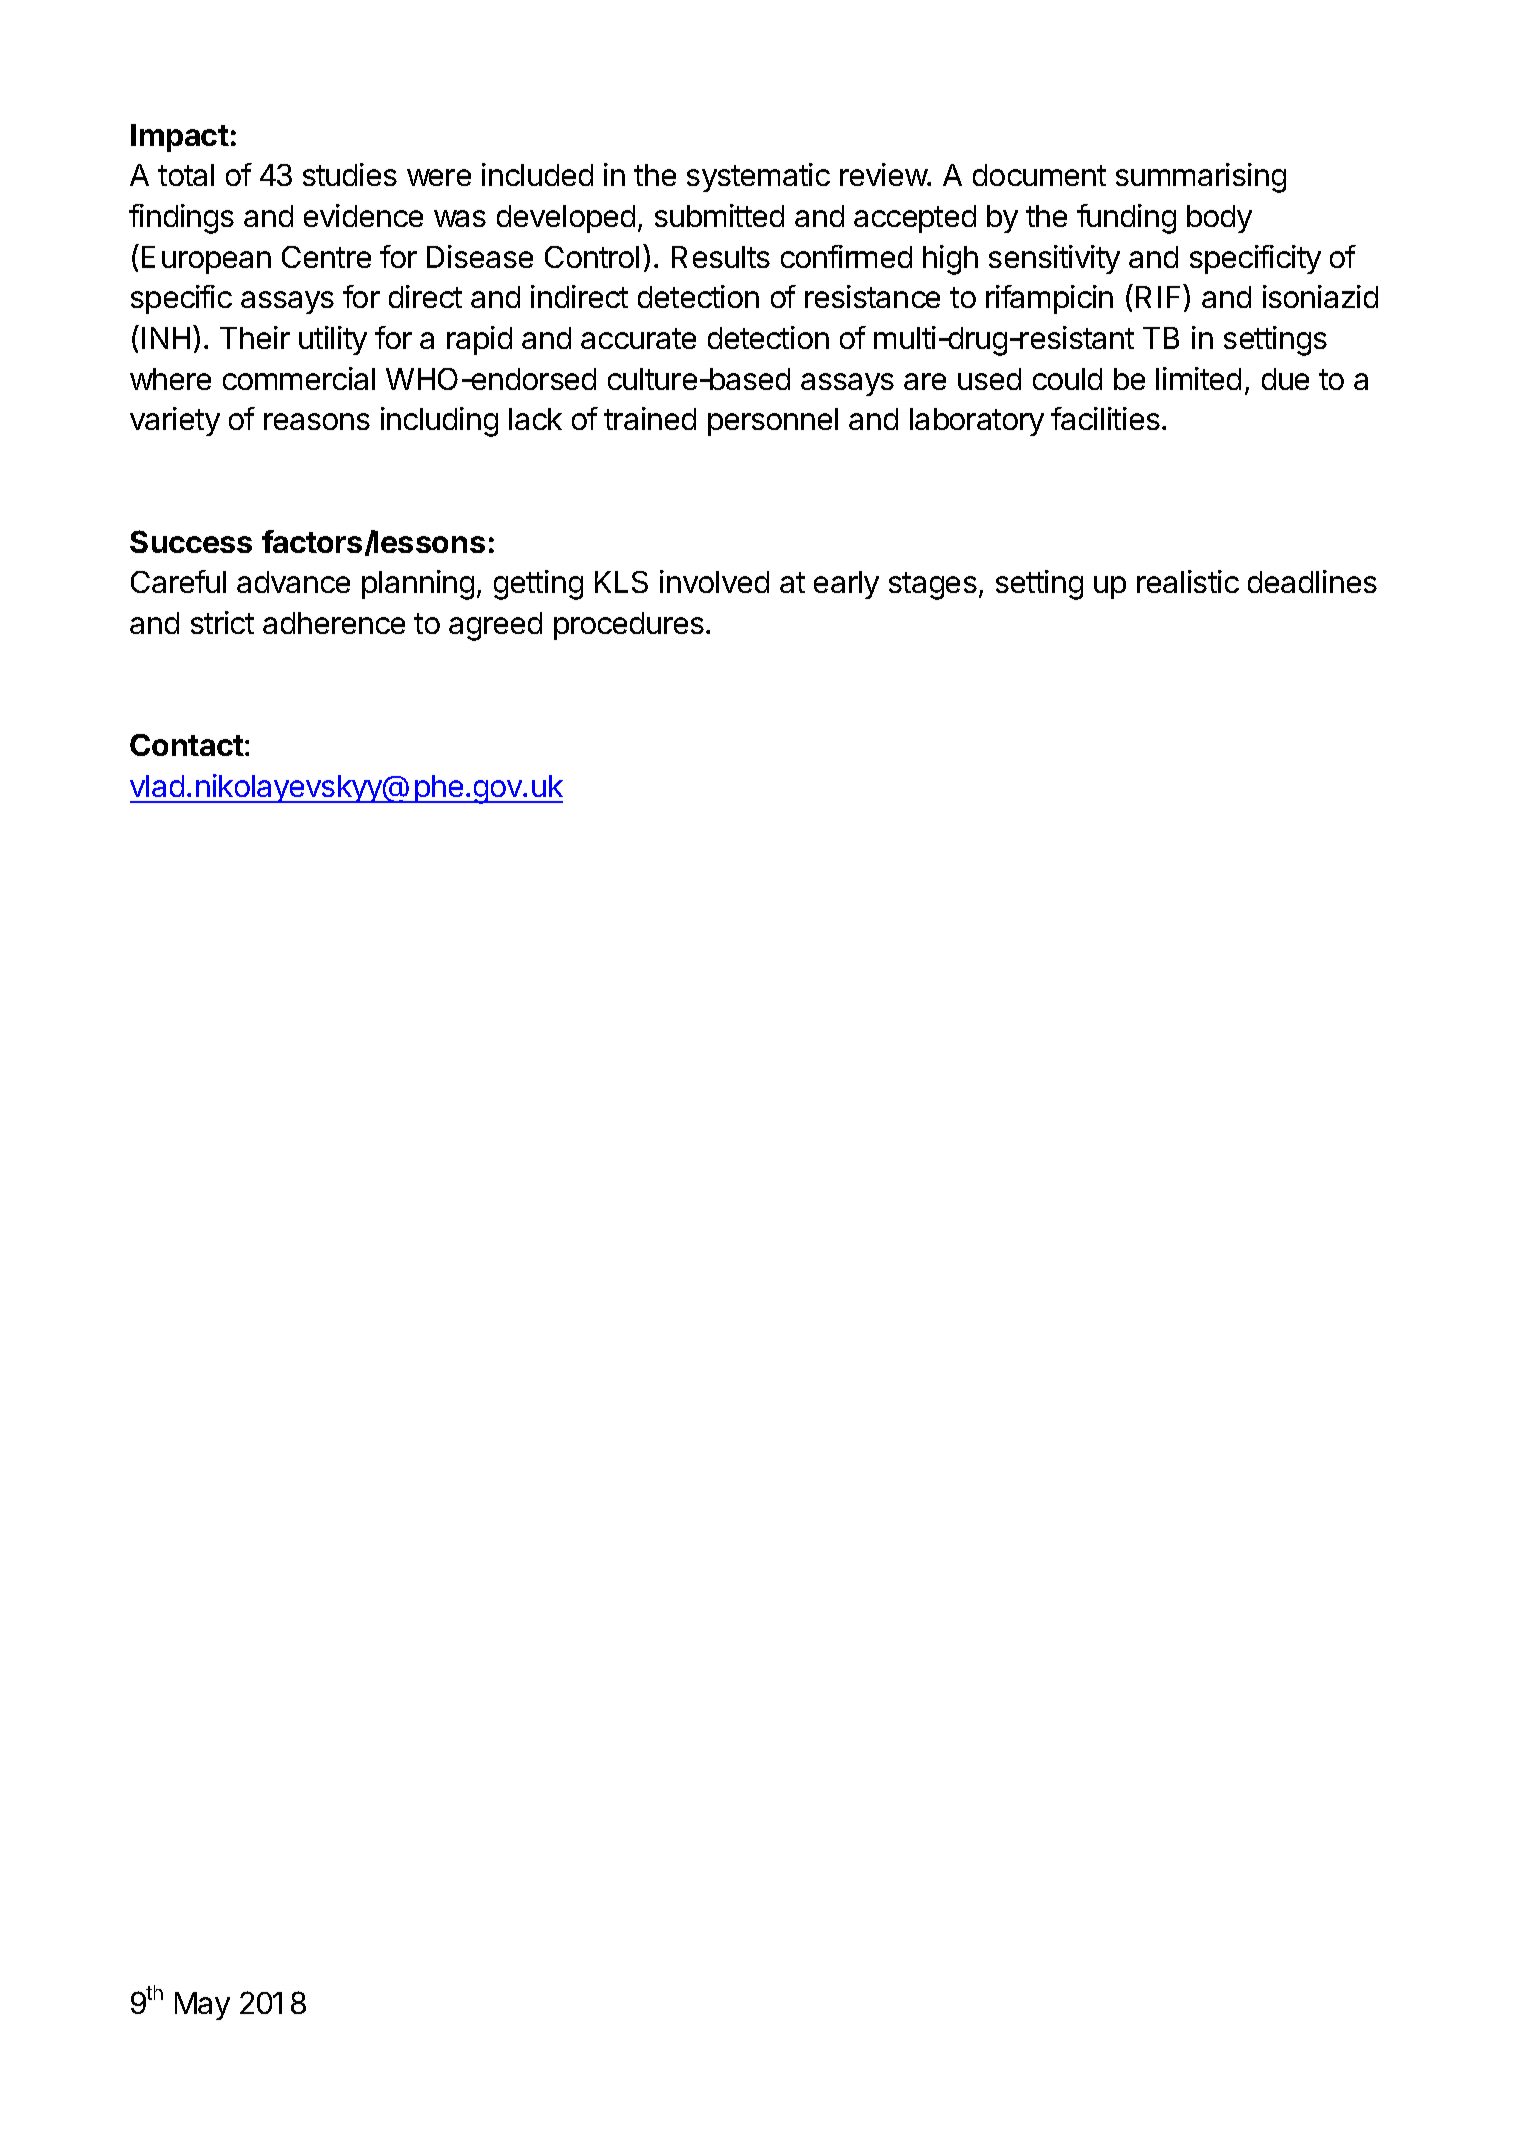 This page has width=1514, height=2141. Describe the element at coordinates (758, 177) in the page. I see `systematic` at that location.
